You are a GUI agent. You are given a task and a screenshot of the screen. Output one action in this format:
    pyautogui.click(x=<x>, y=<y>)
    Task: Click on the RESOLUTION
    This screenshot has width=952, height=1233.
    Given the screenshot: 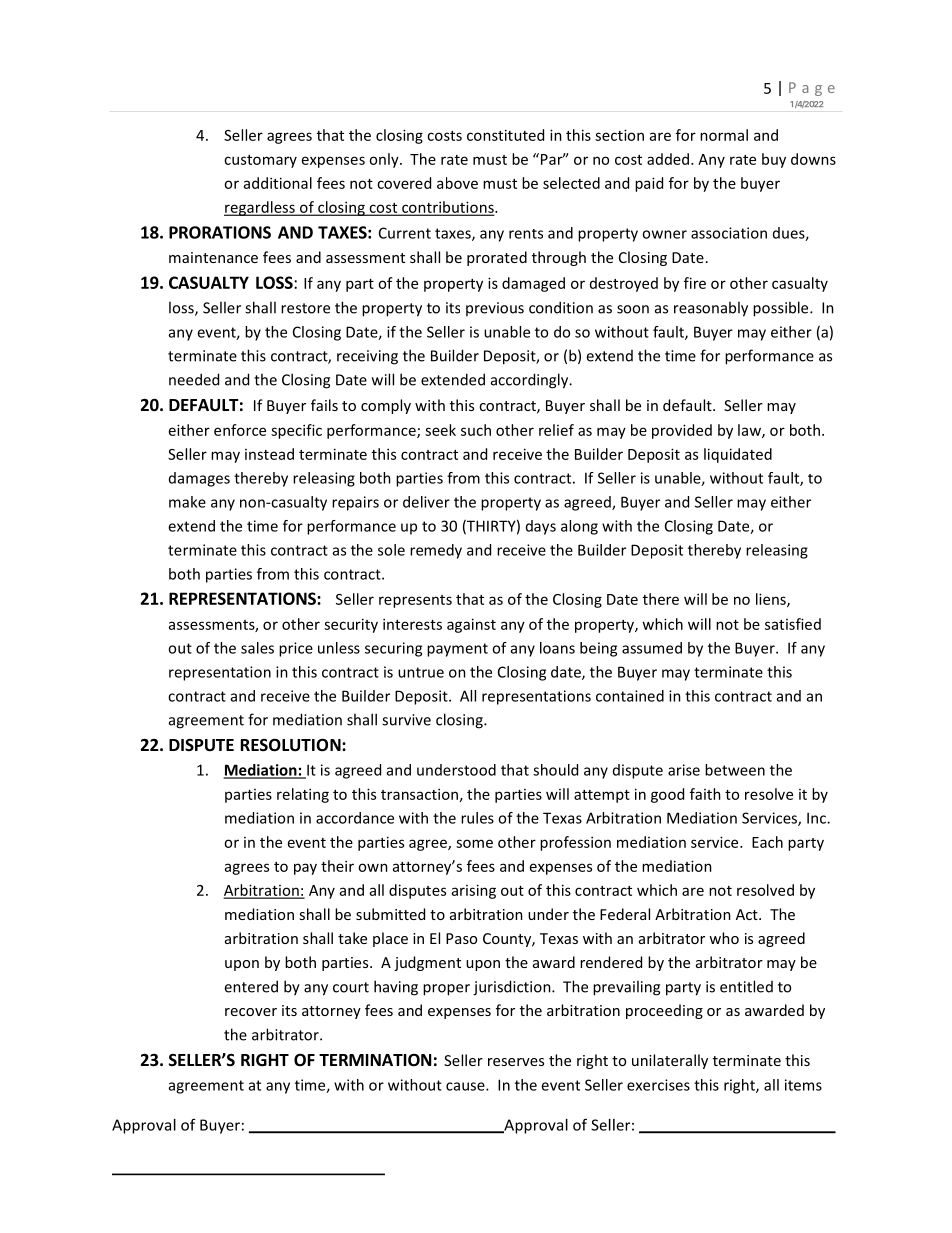 What is the action you would take?
    pyautogui.click(x=292, y=745)
